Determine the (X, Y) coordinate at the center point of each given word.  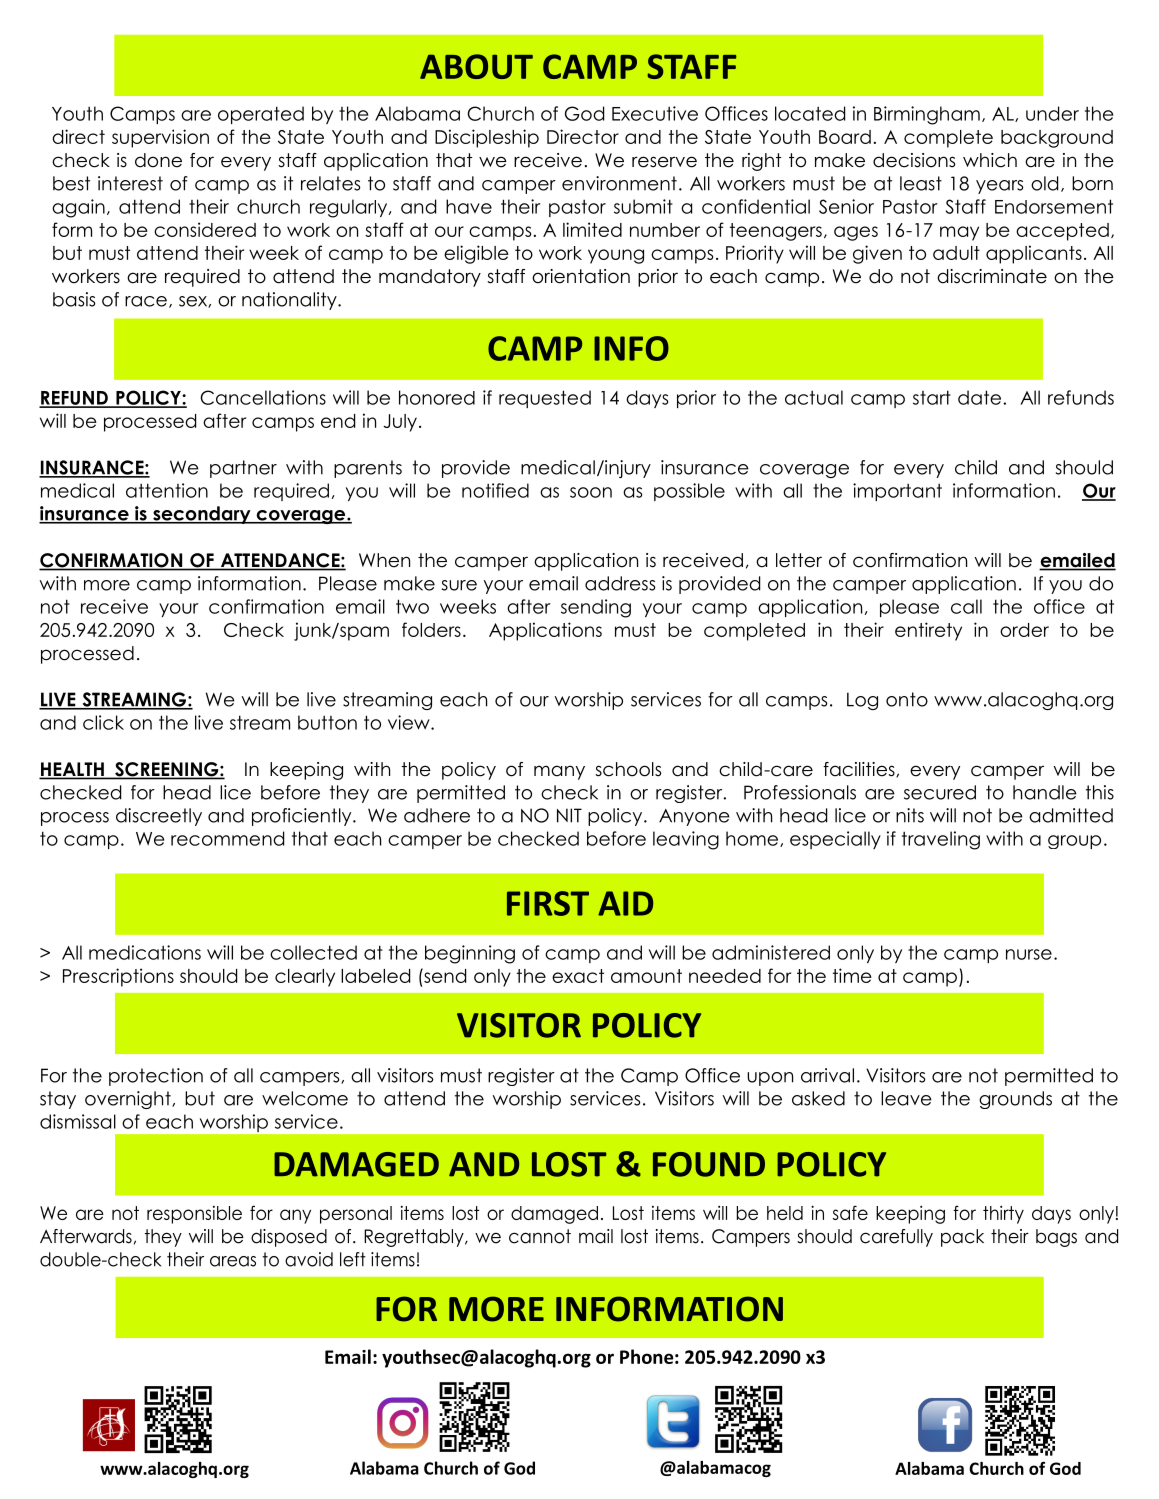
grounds (1015, 1100)
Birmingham (927, 115)
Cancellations (263, 397)
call (966, 606)
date (979, 397)
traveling (941, 840)
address (620, 583)
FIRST (548, 903)
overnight (129, 1100)
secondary (202, 515)
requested (545, 399)
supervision (160, 138)
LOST (569, 1164)
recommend (227, 838)
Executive (655, 113)
